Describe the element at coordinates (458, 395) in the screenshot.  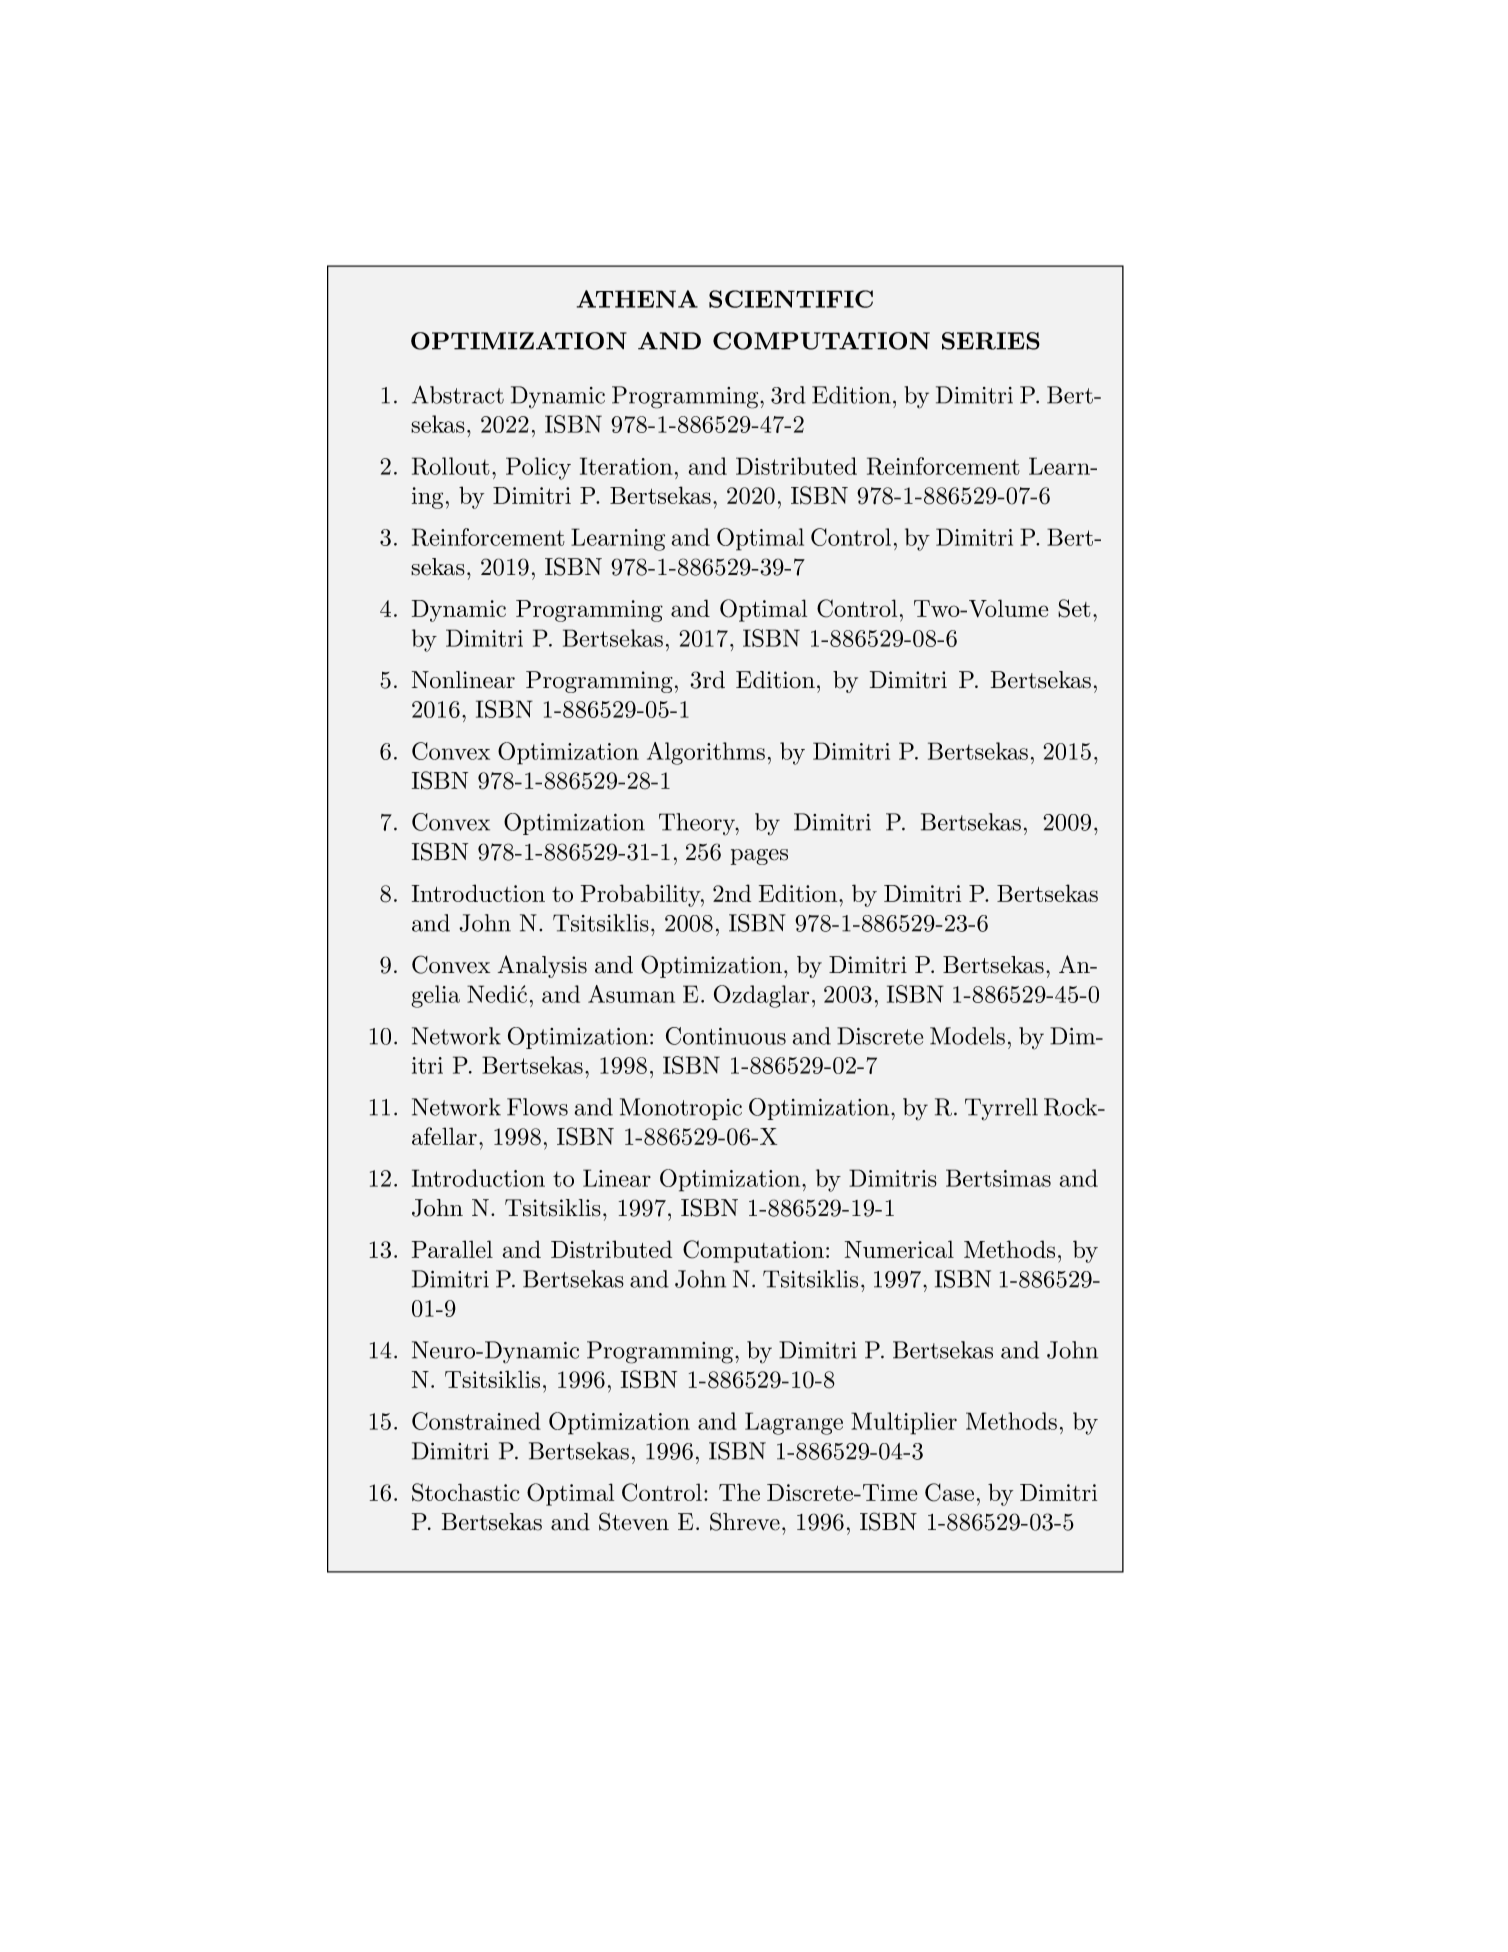
I see `Abstract` at that location.
